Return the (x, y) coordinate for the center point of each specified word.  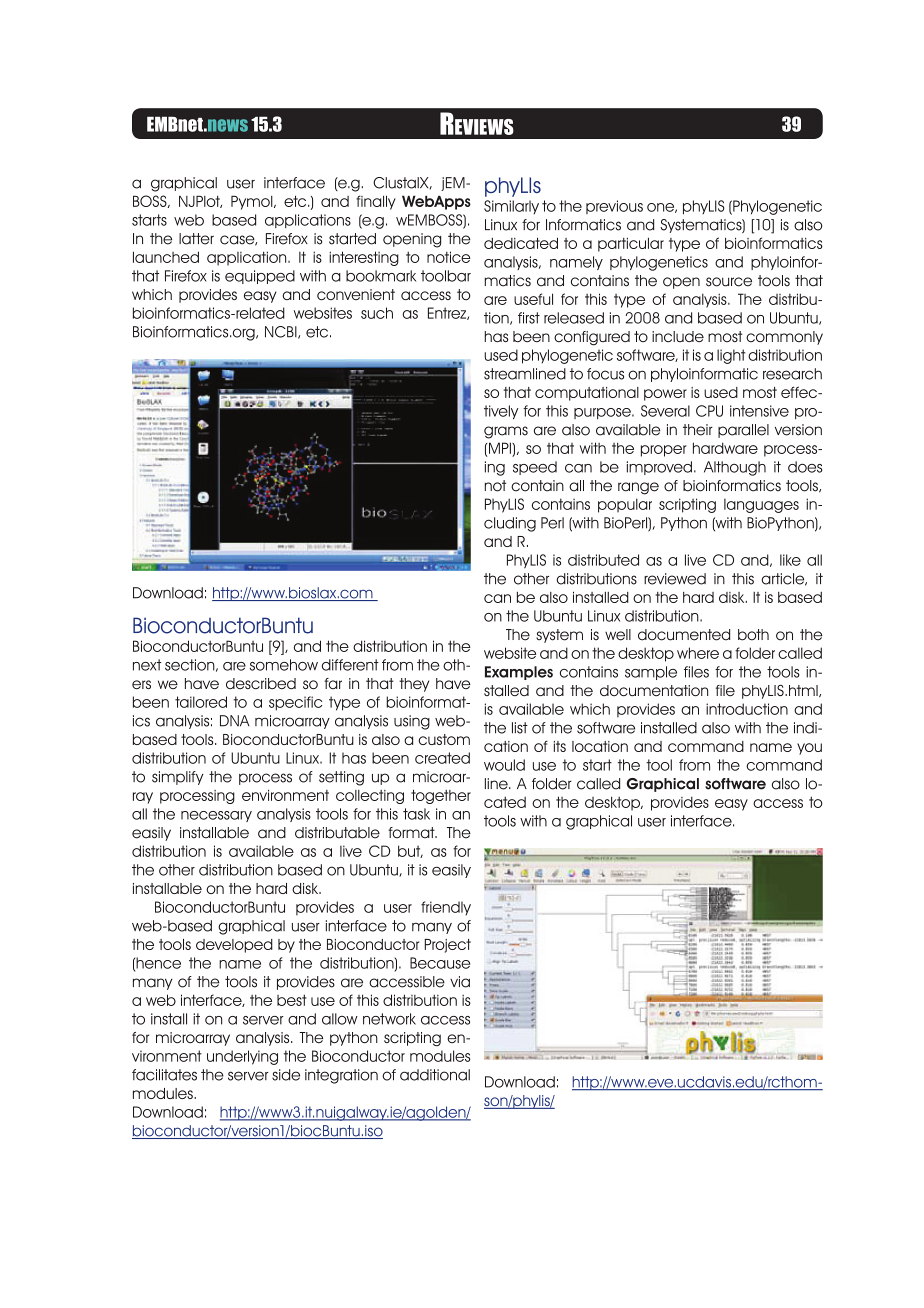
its (560, 746)
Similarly (511, 207)
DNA (235, 721)
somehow (284, 665)
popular (625, 505)
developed (234, 946)
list (520, 728)
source (729, 282)
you (809, 749)
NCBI (282, 332)
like (790, 560)
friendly (446, 908)
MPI (501, 448)
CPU (709, 411)
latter (196, 239)
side (286, 1075)
